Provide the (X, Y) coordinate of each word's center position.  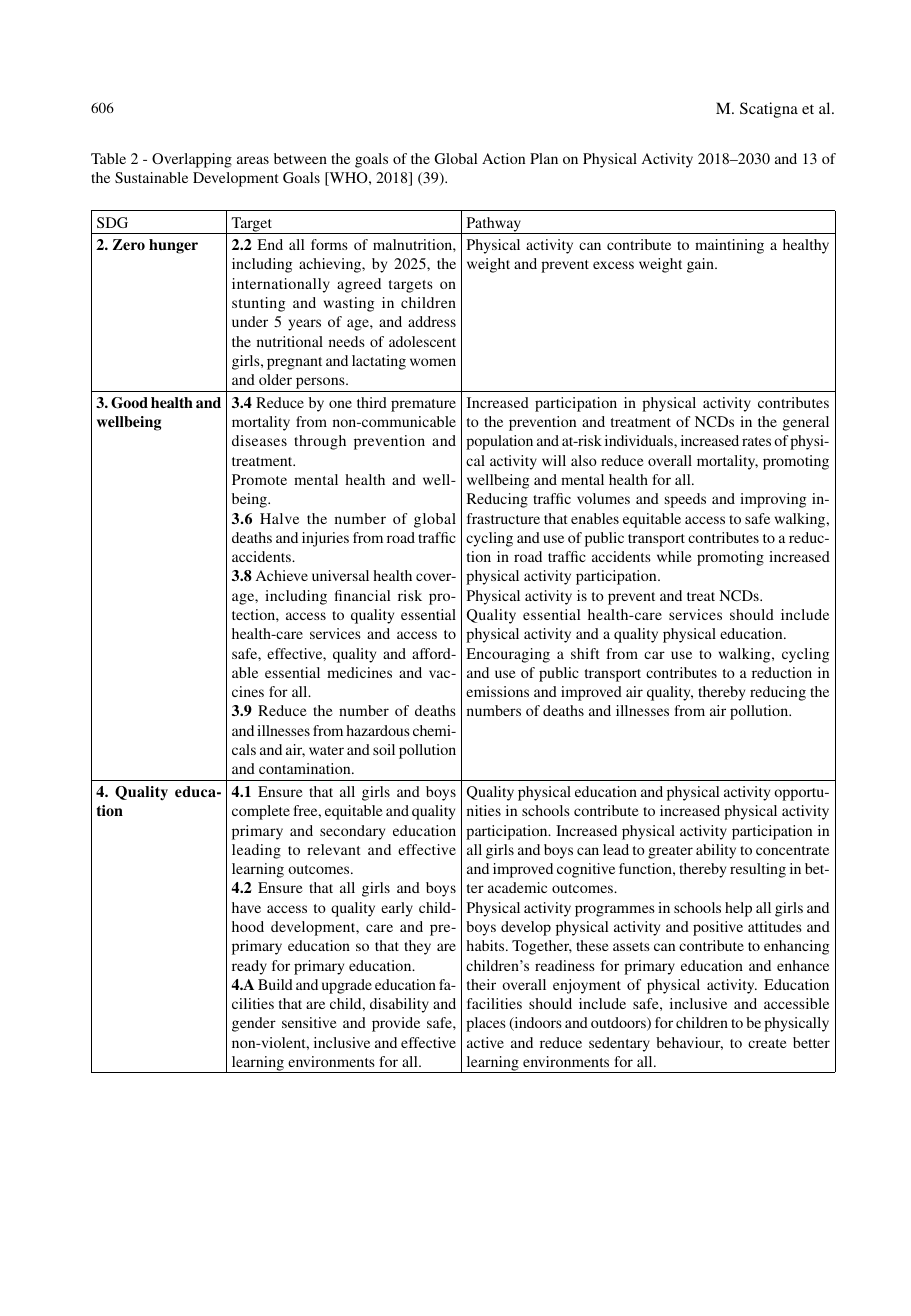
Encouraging (508, 655)
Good (129, 403)
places (486, 1024)
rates (756, 441)
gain (701, 265)
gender (254, 1024)
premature (423, 405)
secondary (352, 832)
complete (261, 812)
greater (670, 852)
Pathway (493, 225)
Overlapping (192, 160)
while (674, 556)
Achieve (282, 575)
